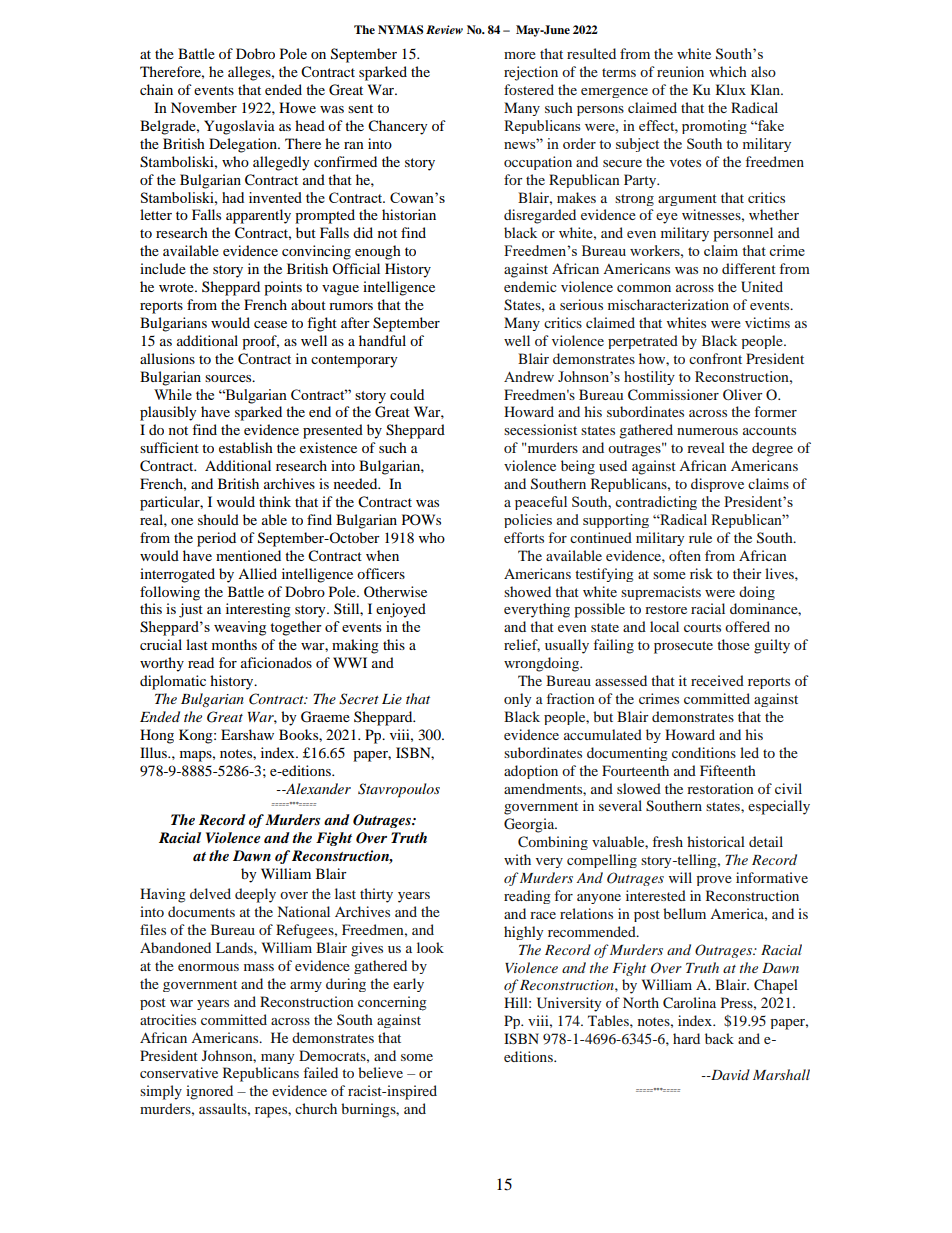  Describe the element at coordinates (719, 1038) in the screenshot. I see `back` at that location.
